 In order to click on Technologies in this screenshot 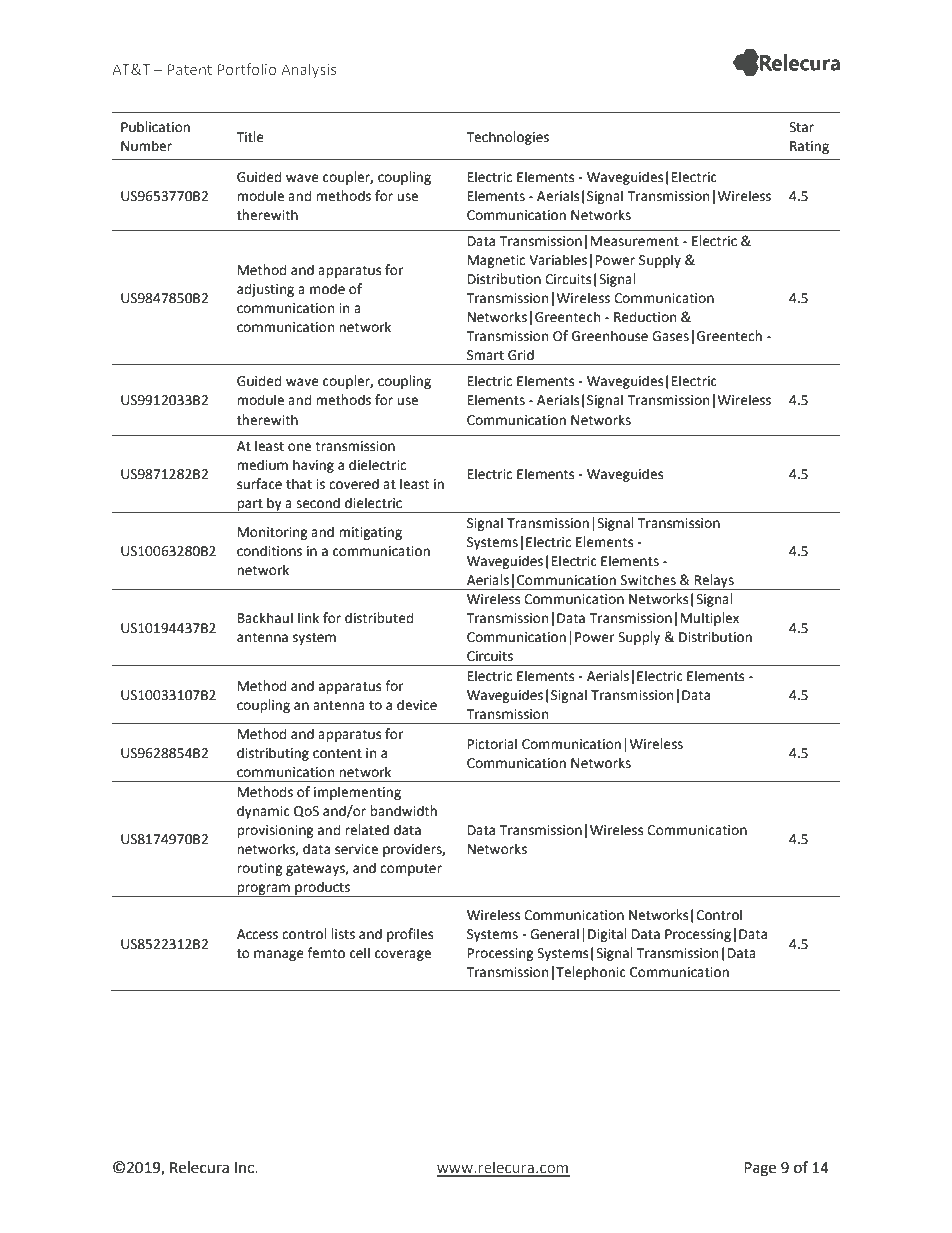, I will do `click(507, 138)`.
